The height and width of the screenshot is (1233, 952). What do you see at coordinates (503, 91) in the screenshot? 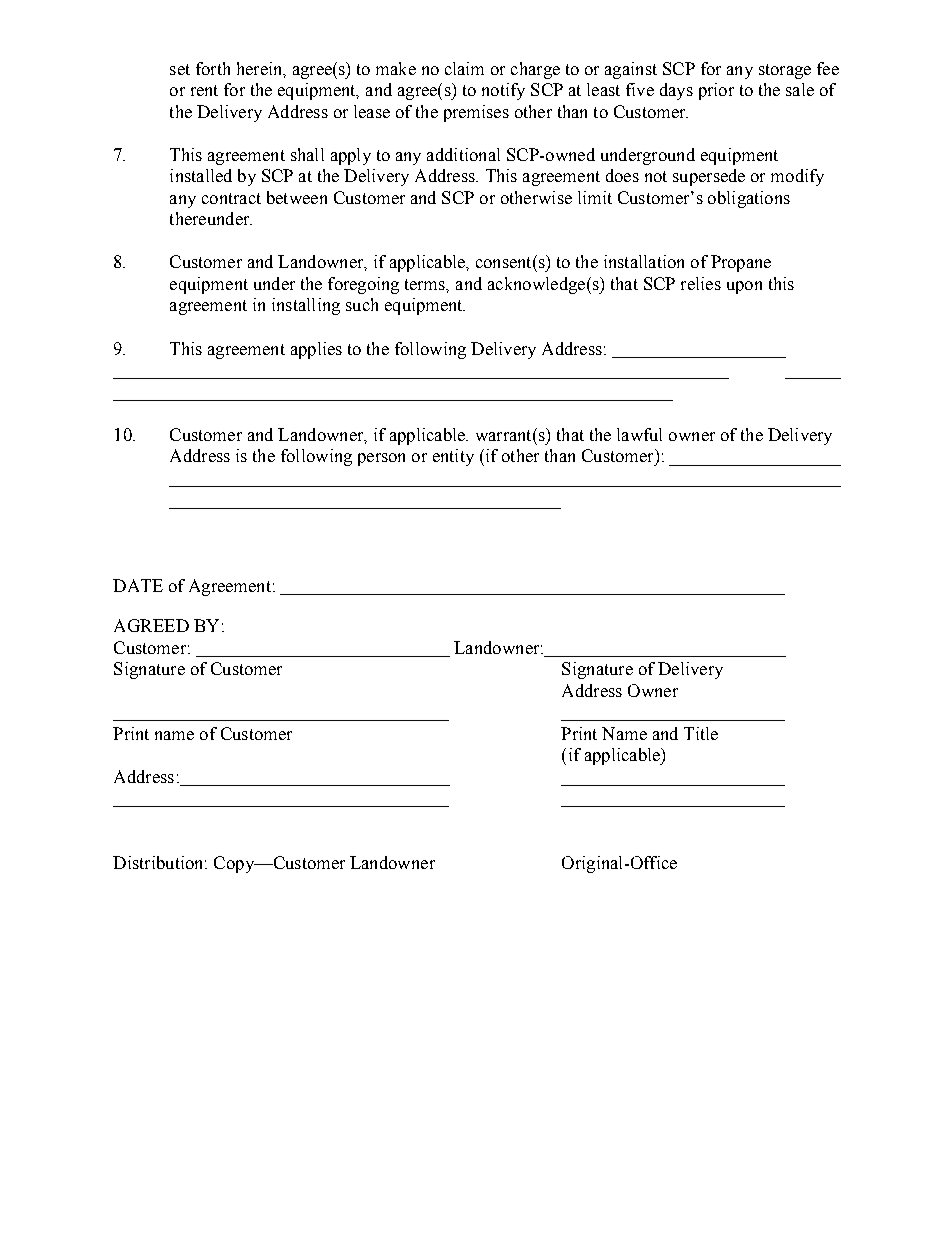
I see `notify` at bounding box center [503, 91].
